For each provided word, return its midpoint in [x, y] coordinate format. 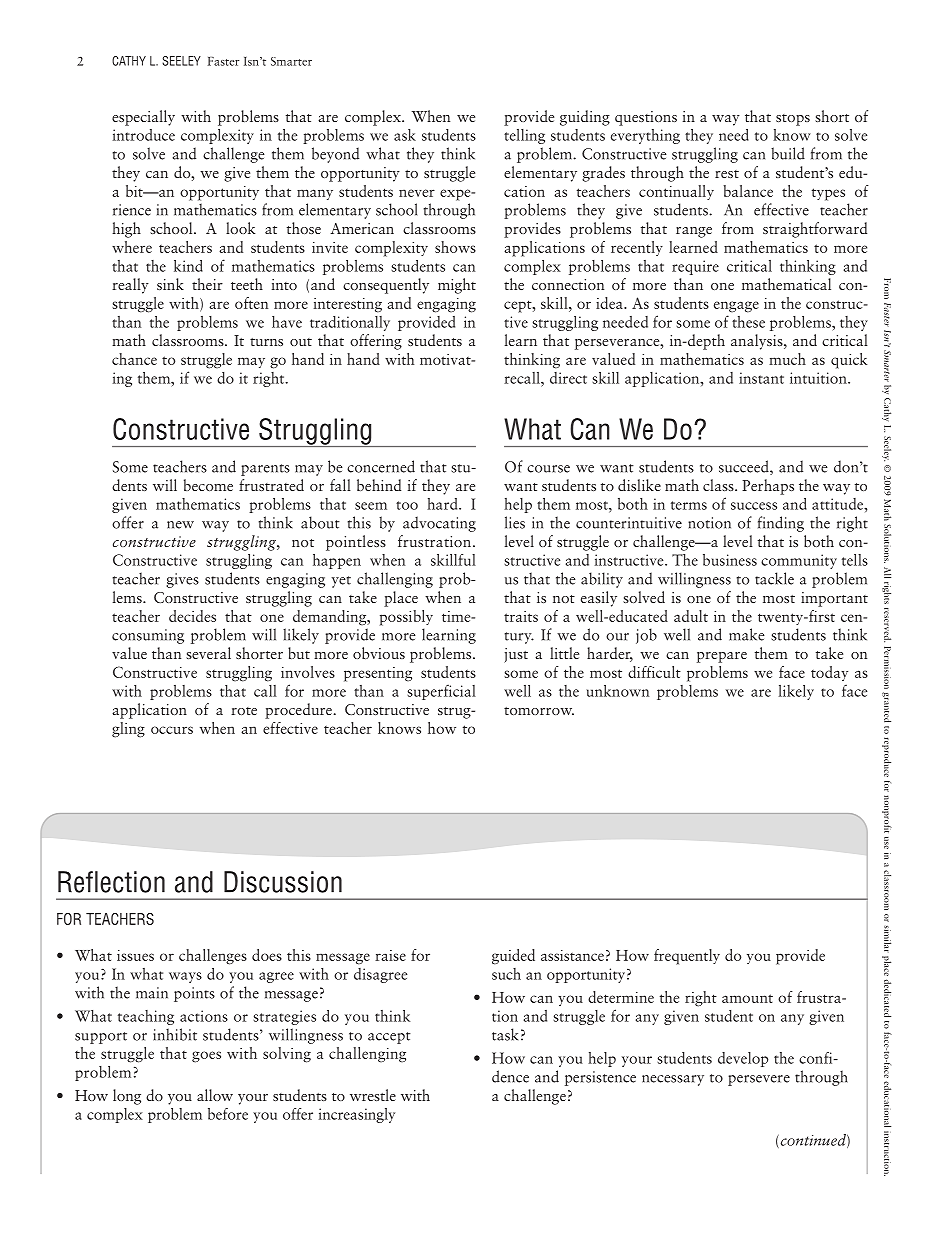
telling [524, 136]
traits [521, 616]
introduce [144, 135]
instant [761, 378]
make [747, 634]
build [788, 153]
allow [215, 1095]
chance [134, 359]
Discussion [283, 882]
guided [513, 957]
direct [568, 378]
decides [192, 616]
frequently [687, 957]
